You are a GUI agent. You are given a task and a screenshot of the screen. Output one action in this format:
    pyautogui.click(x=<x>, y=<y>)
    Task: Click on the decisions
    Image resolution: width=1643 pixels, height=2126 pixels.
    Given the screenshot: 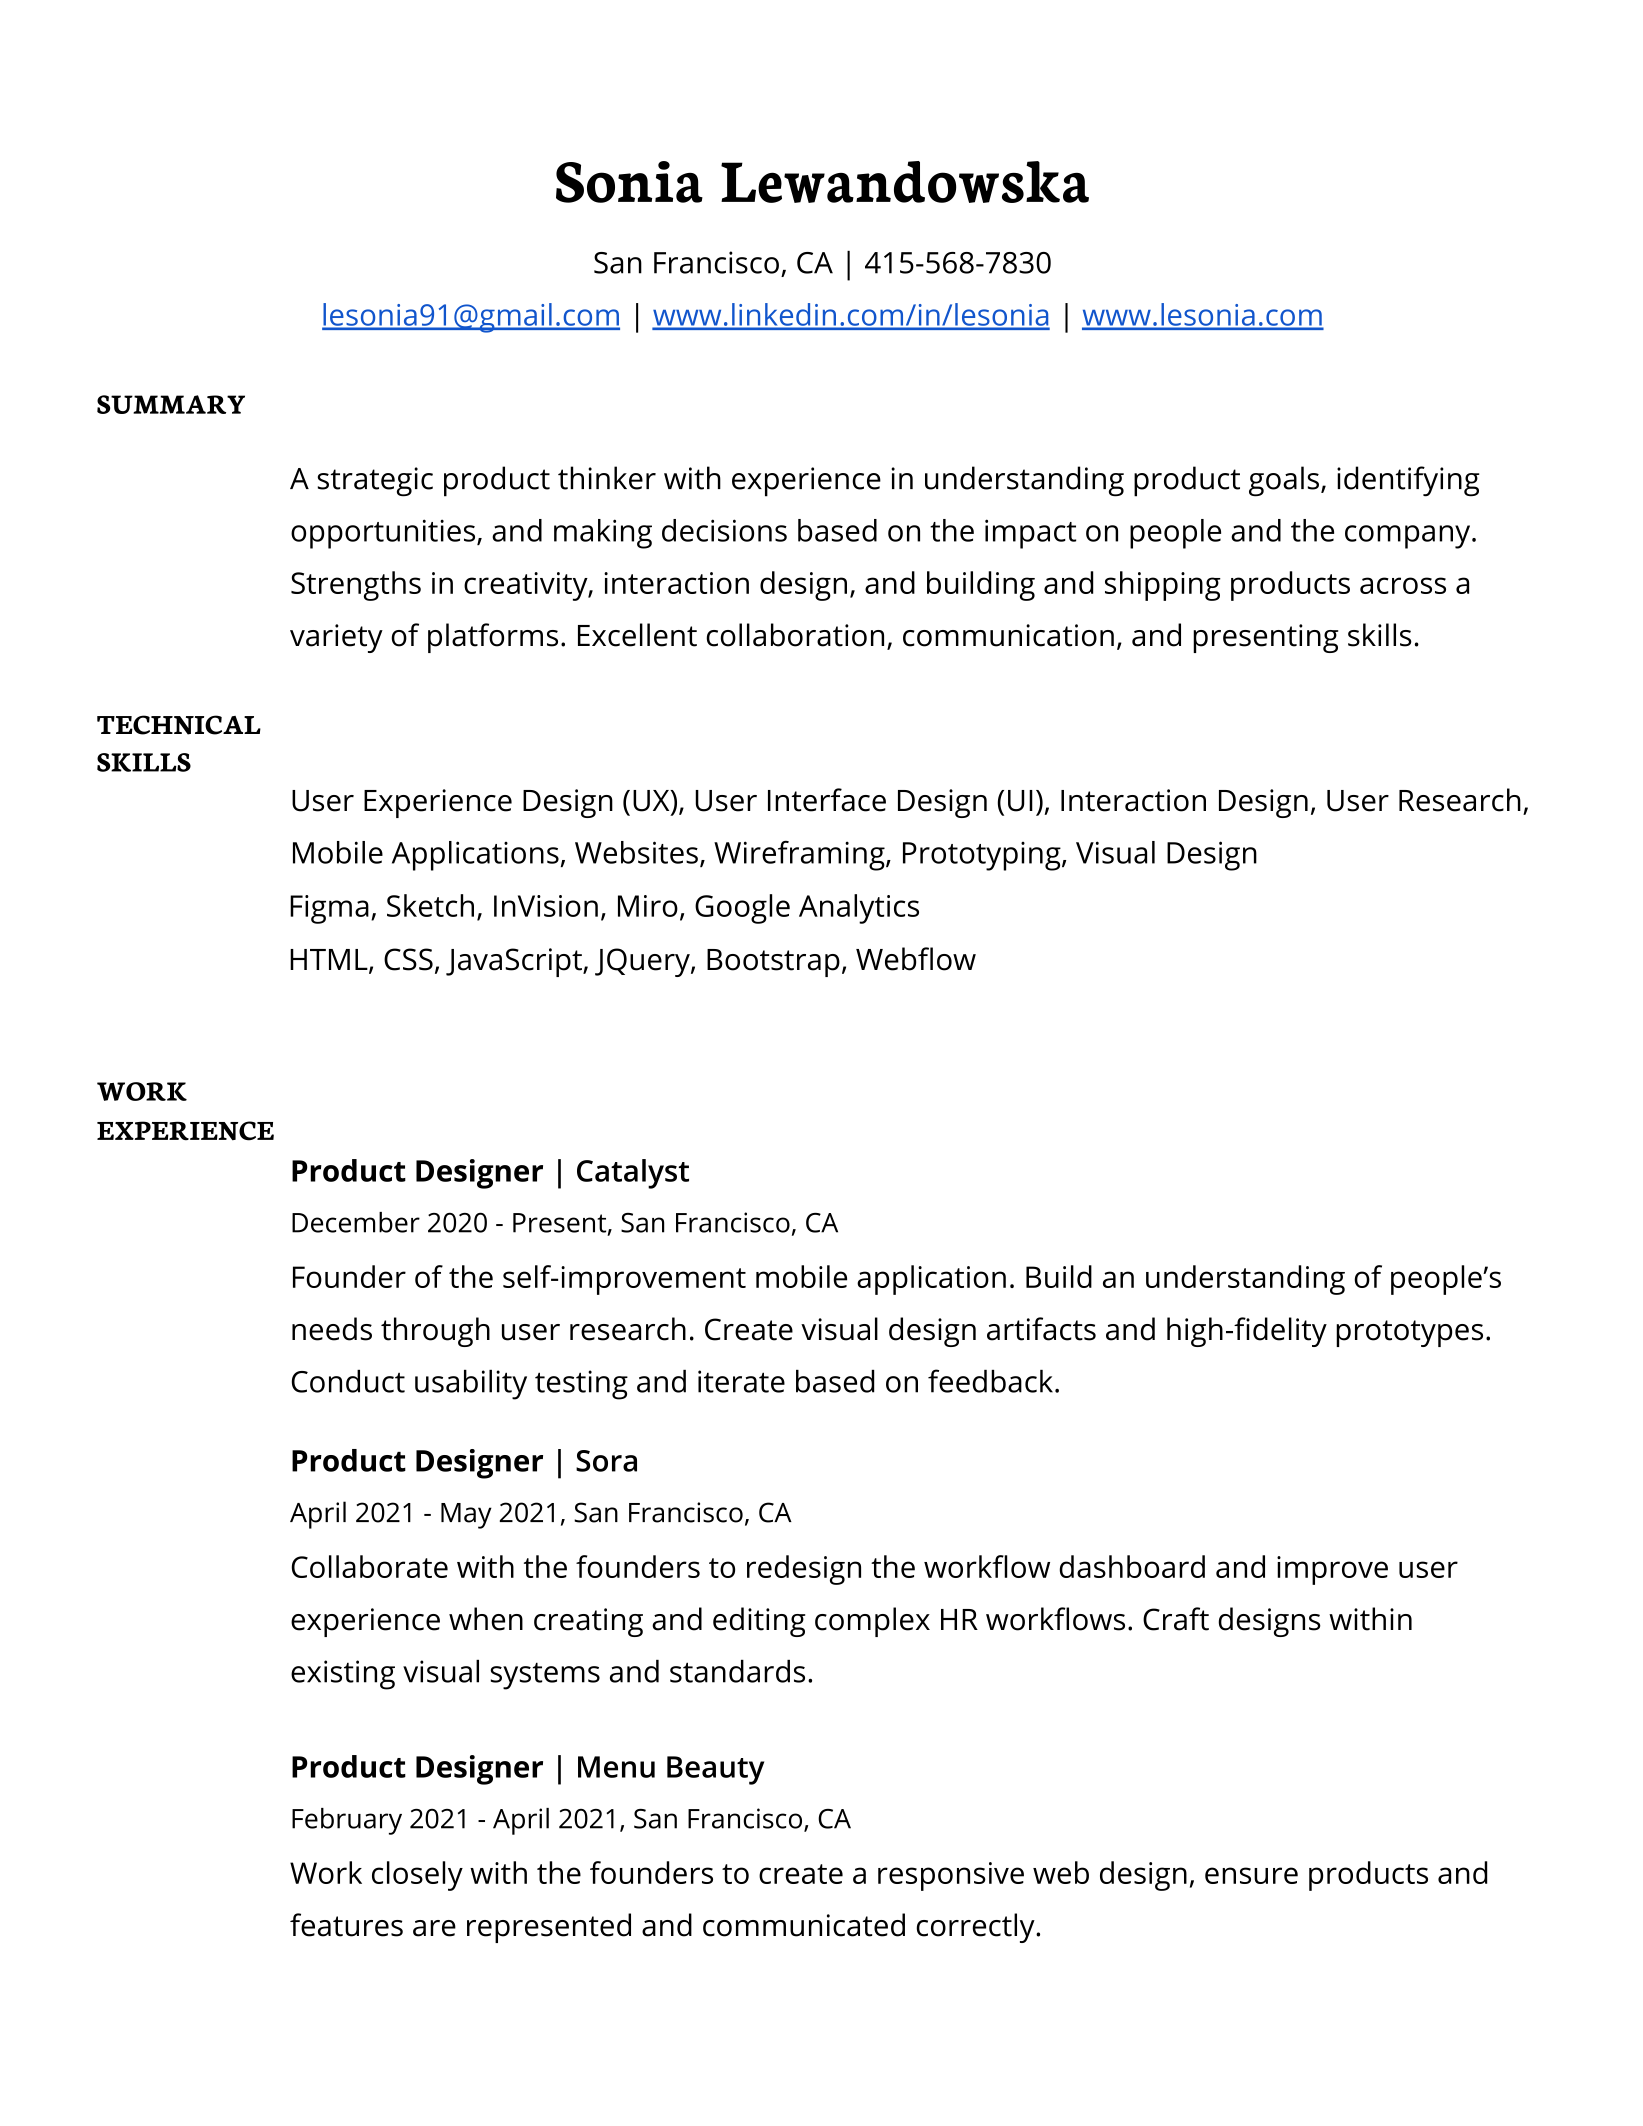 What is the action you would take?
    pyautogui.click(x=724, y=530)
